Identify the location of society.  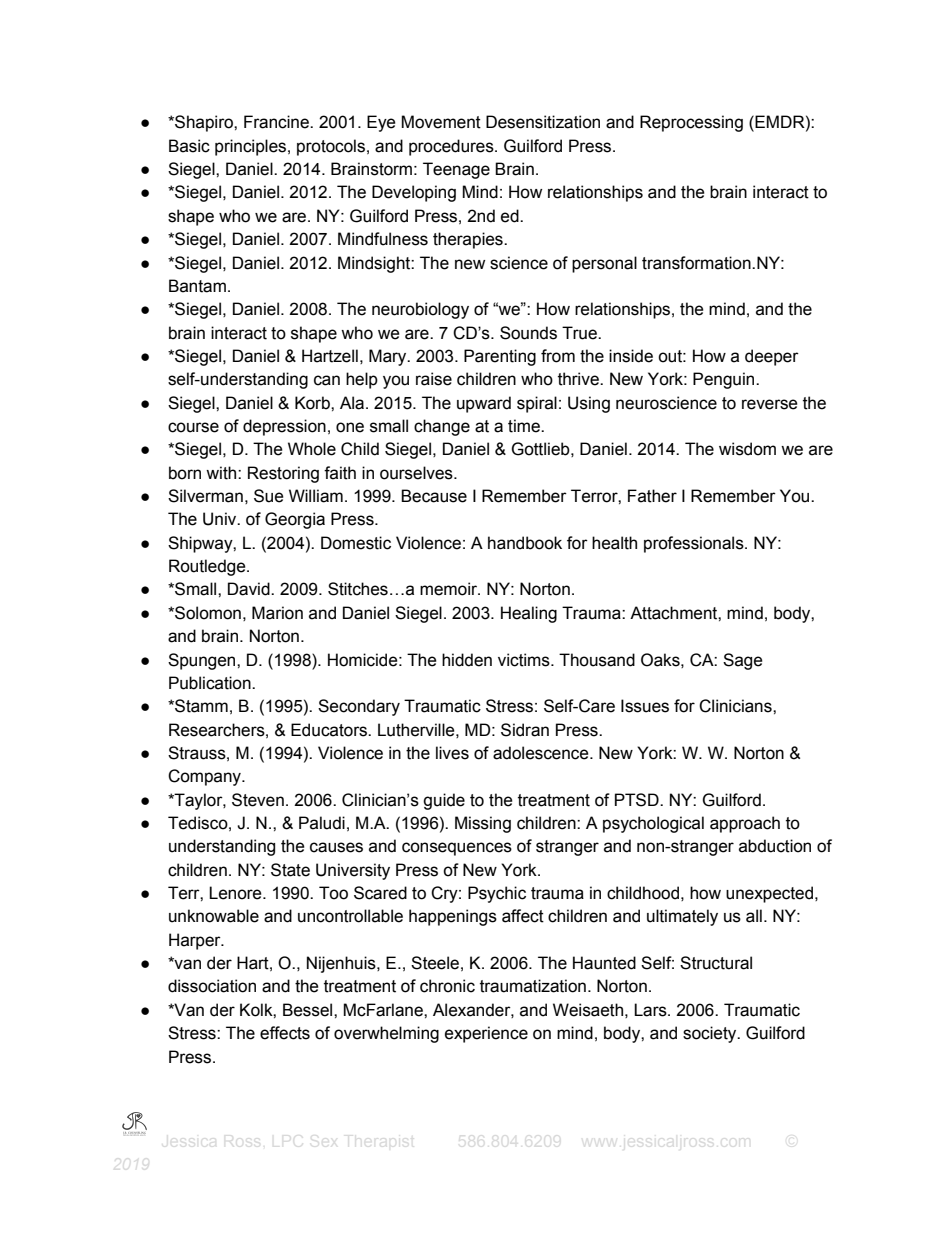
(711, 1034).
